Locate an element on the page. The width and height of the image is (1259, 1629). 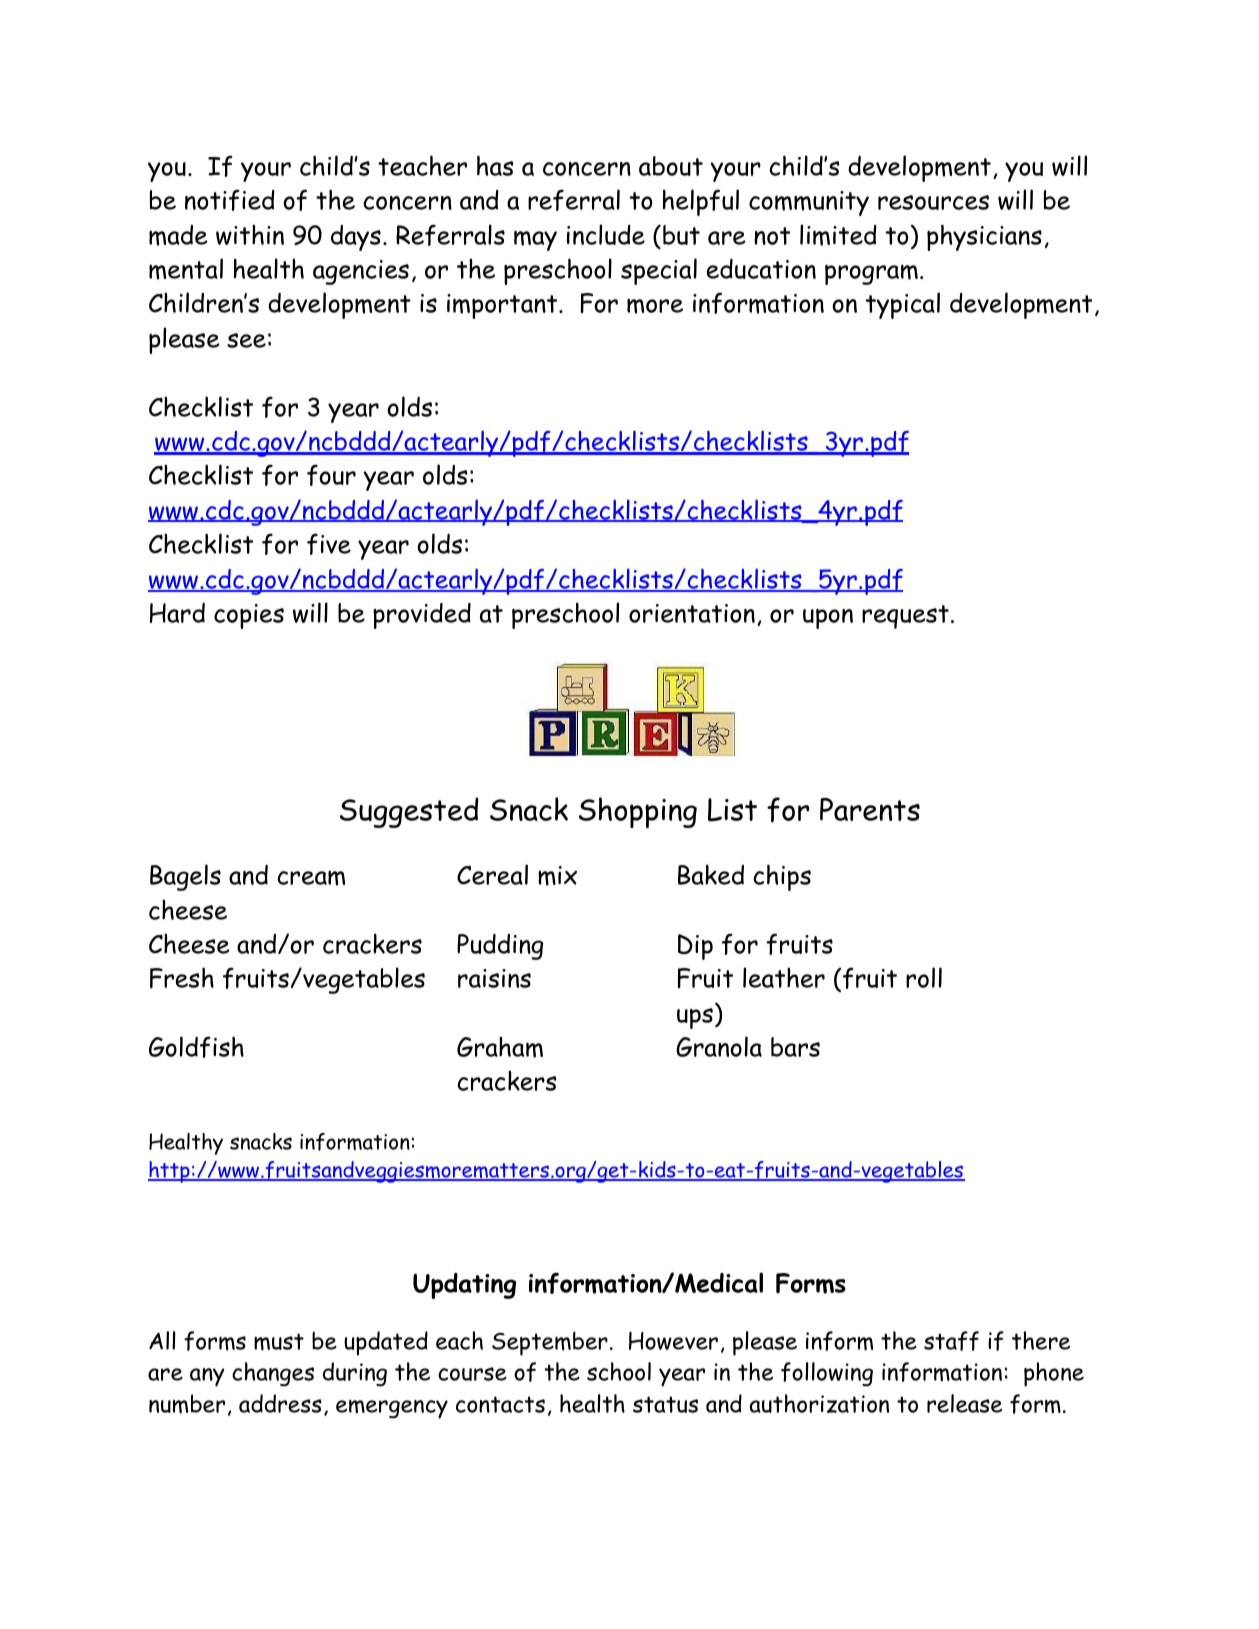
staff is located at coordinates (951, 1341).
